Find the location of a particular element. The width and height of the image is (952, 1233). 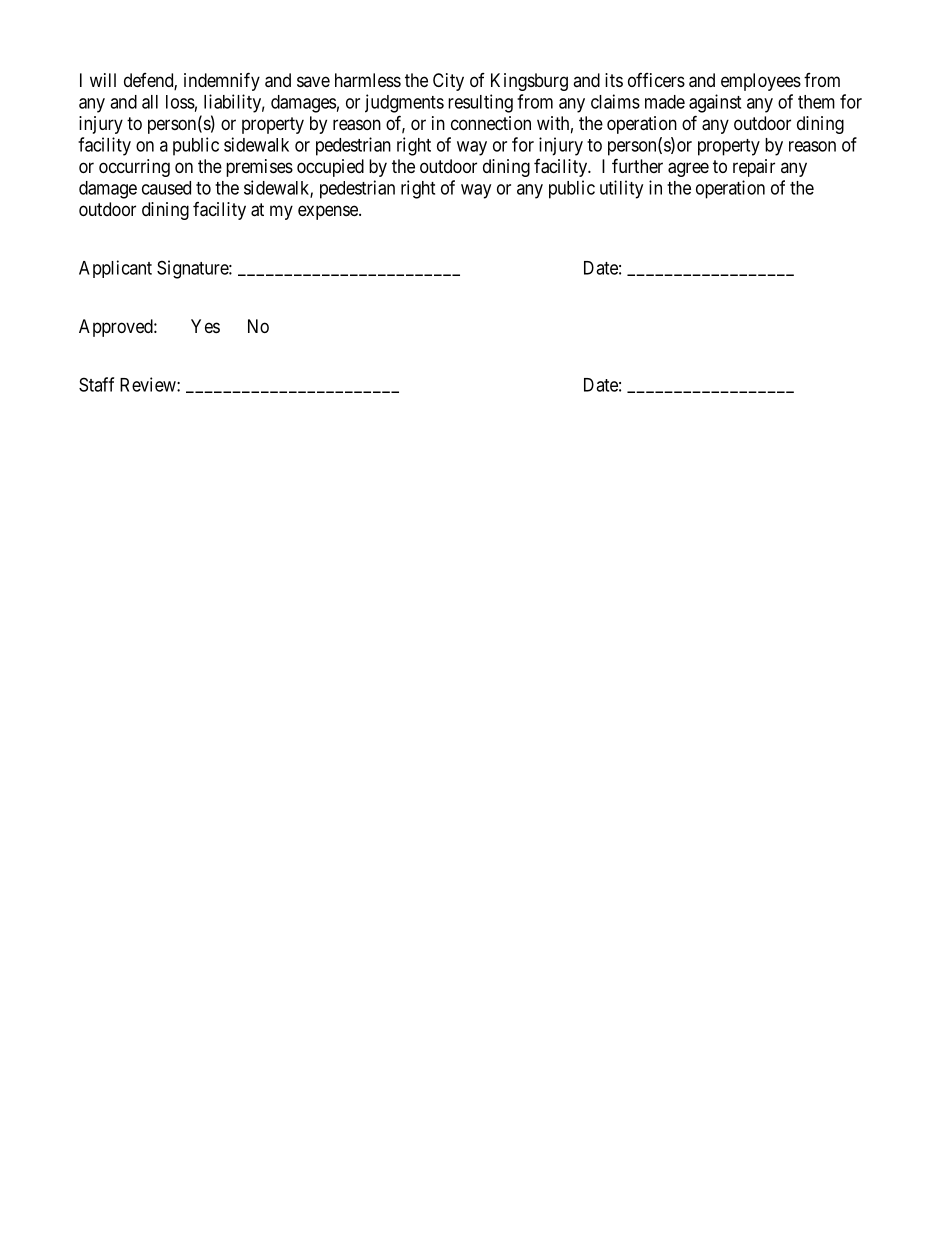

City is located at coordinates (448, 82).
